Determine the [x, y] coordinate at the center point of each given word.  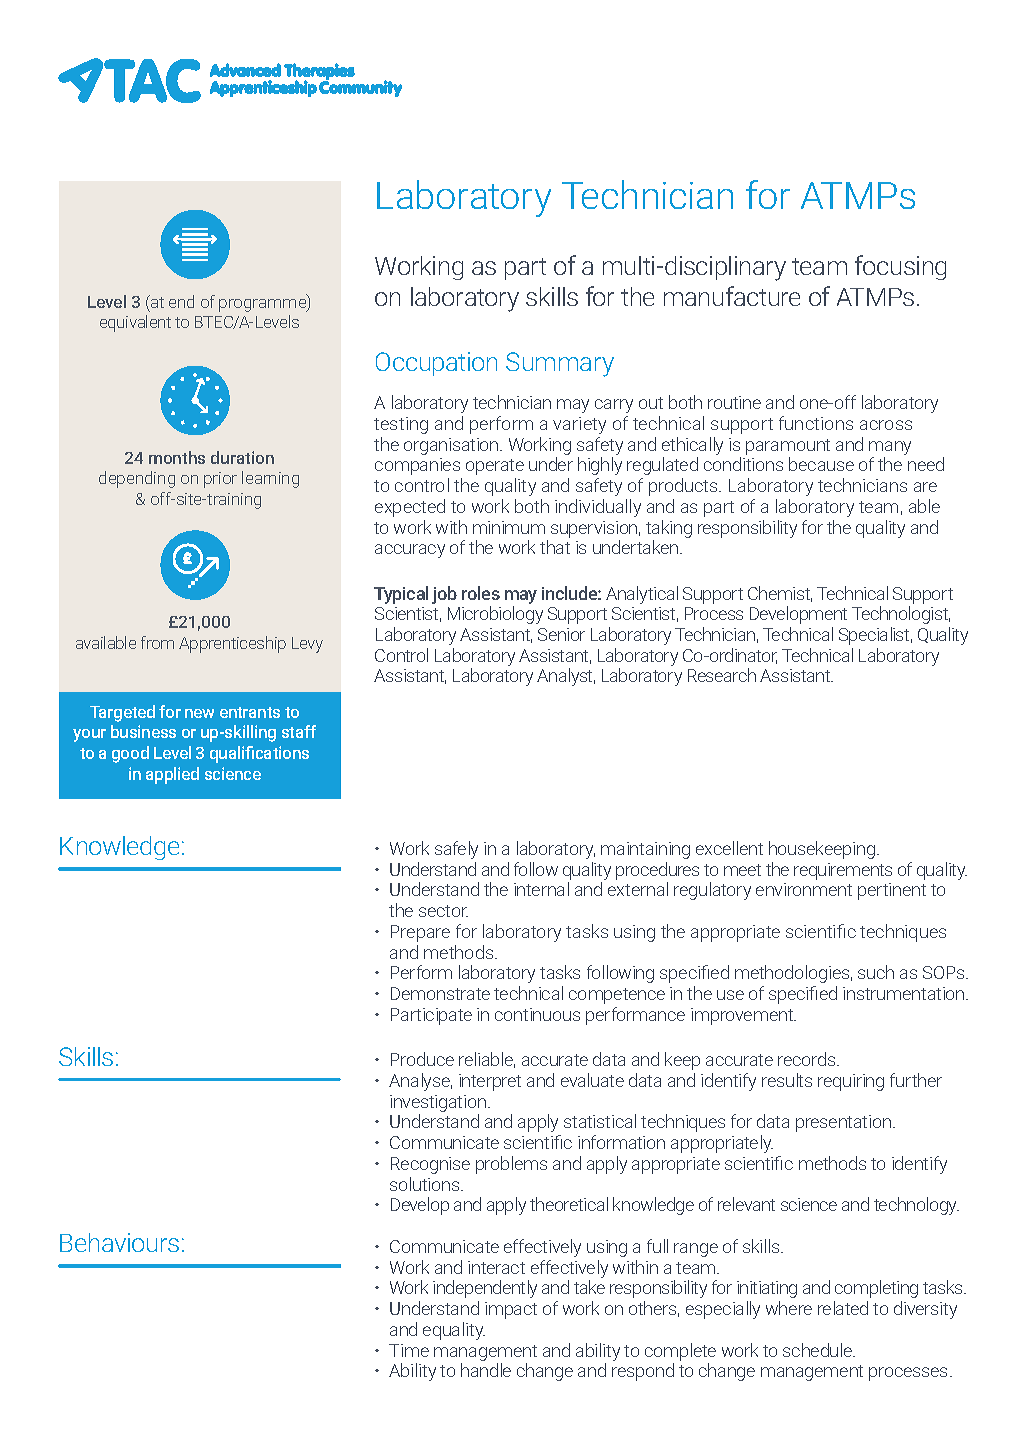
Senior [561, 634]
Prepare [420, 933]
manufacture [732, 296]
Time [409, 1350]
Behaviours [119, 1242]
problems [511, 1165]
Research [722, 675]
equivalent [135, 323]
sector [443, 911]
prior [220, 480]
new [199, 713]
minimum [509, 527]
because [821, 464]
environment [804, 889]
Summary [560, 364]
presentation [843, 1123]
